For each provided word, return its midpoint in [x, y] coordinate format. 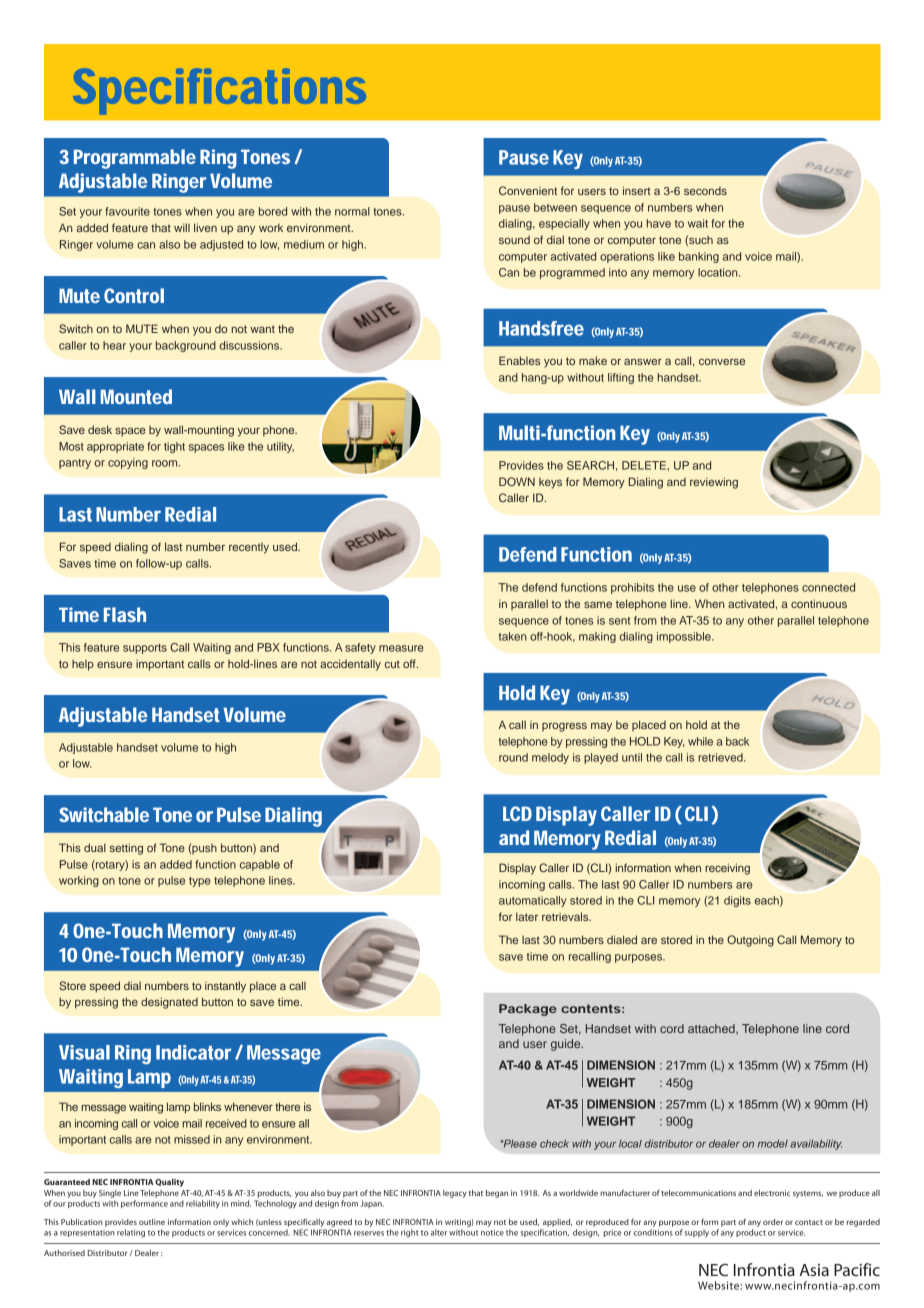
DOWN [517, 481]
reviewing [714, 483]
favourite [127, 211]
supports [145, 649]
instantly [225, 987]
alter [439, 1232]
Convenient [528, 190]
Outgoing [750, 941]
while [700, 741]
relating [131, 1233]
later [527, 916]
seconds [705, 191]
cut [392, 664]
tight [174, 447]
